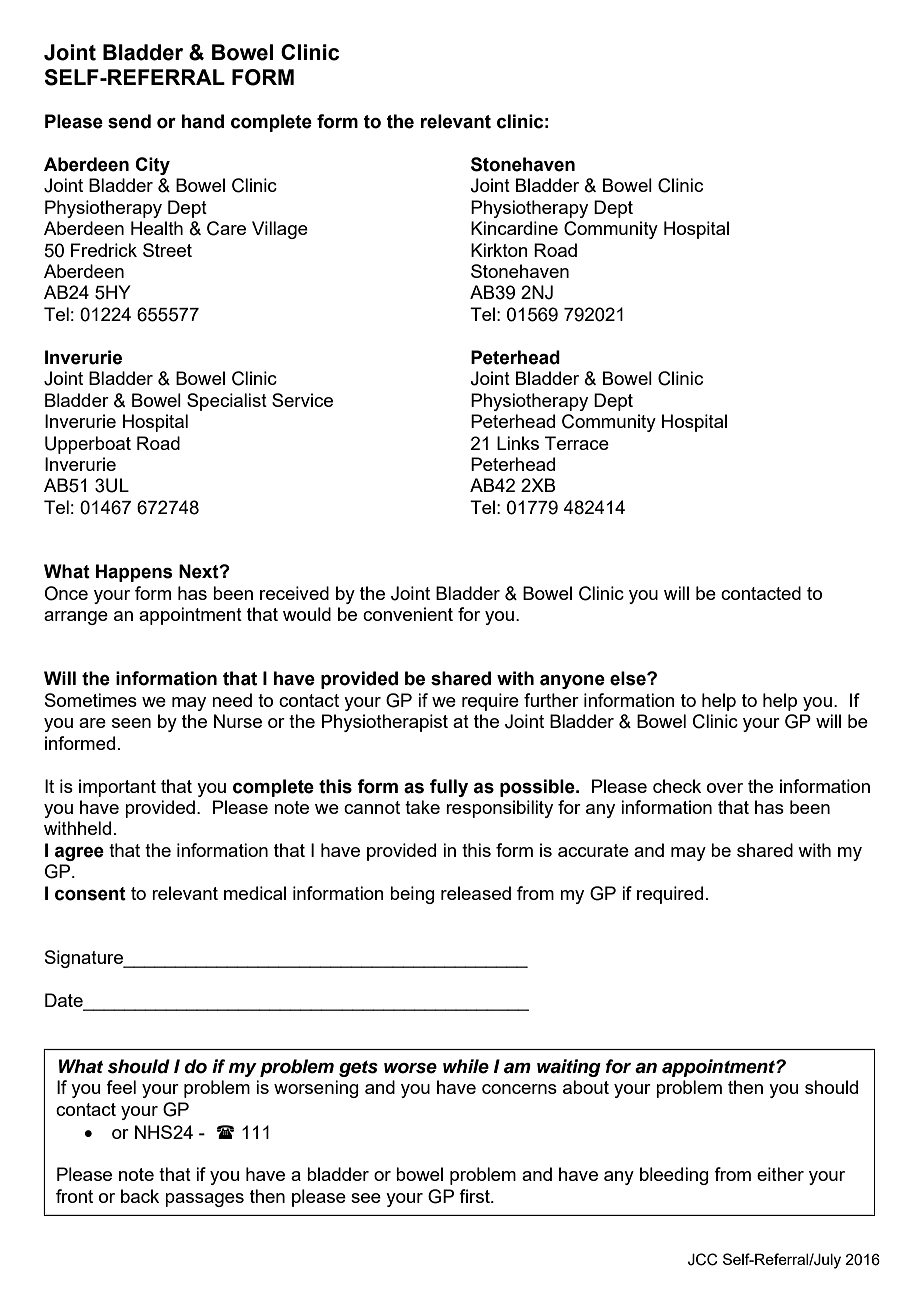 The image size is (924, 1308). I want to click on back, so click(140, 1196).
